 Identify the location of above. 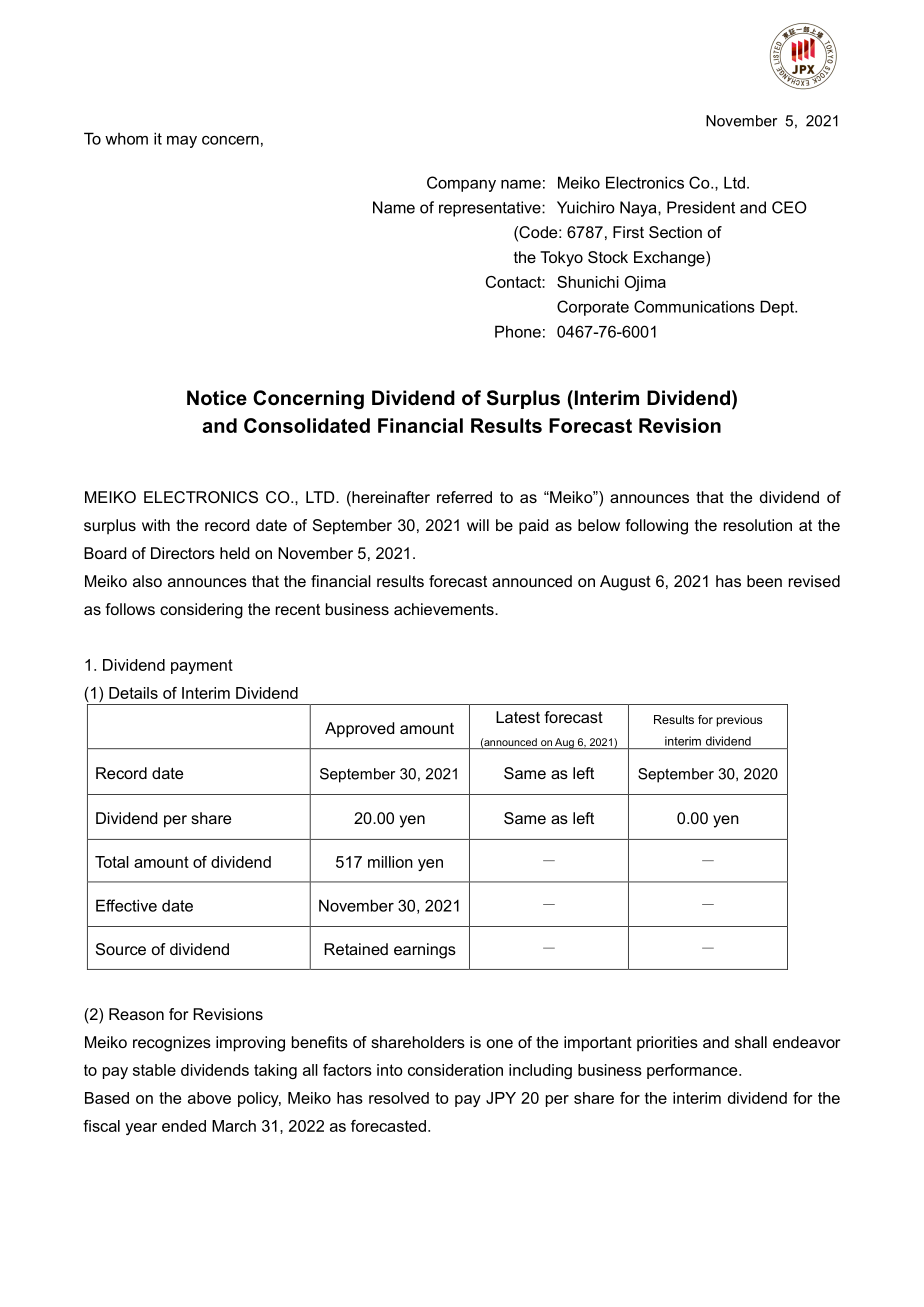
(209, 1098).
